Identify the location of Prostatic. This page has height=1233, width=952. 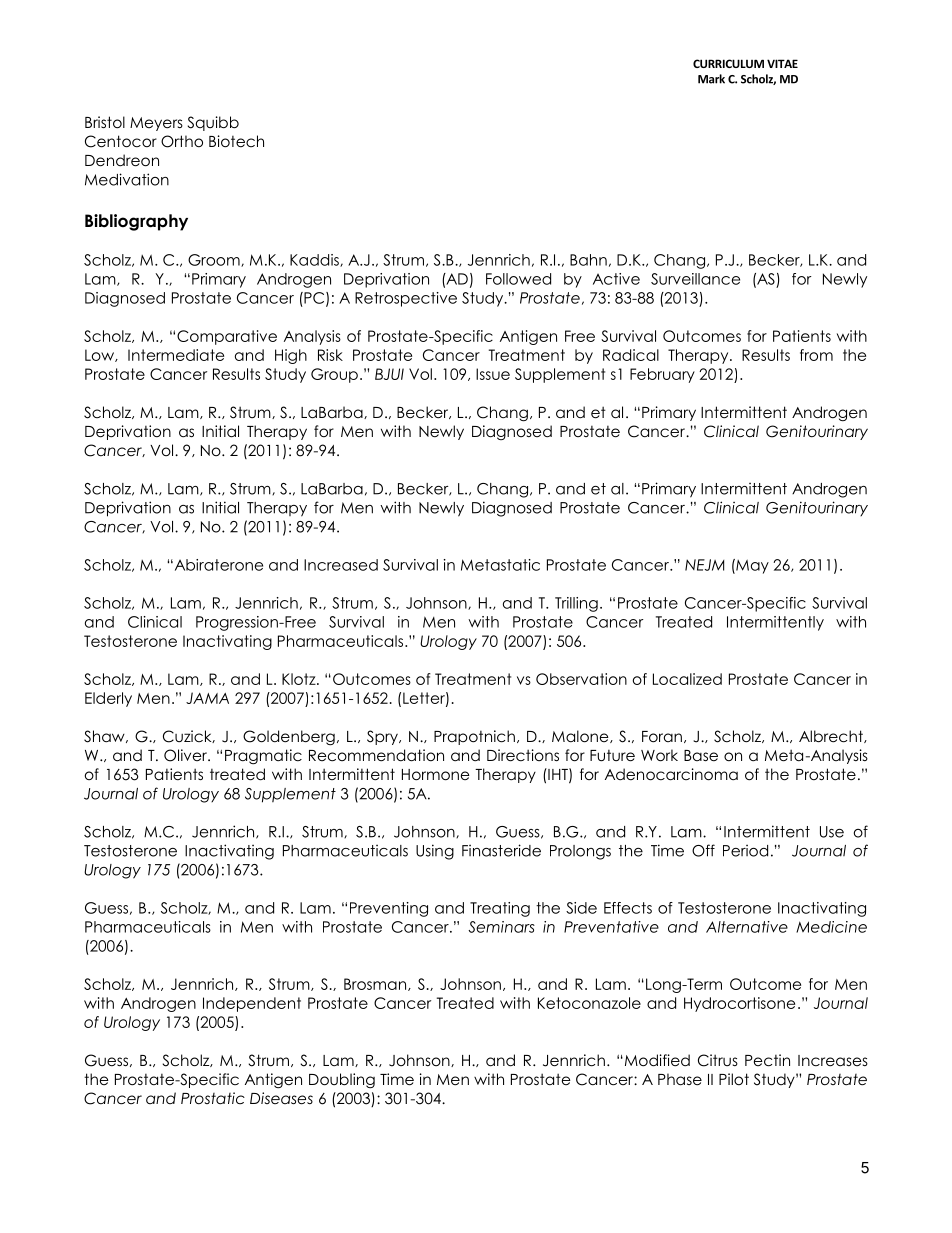
(213, 1098).
